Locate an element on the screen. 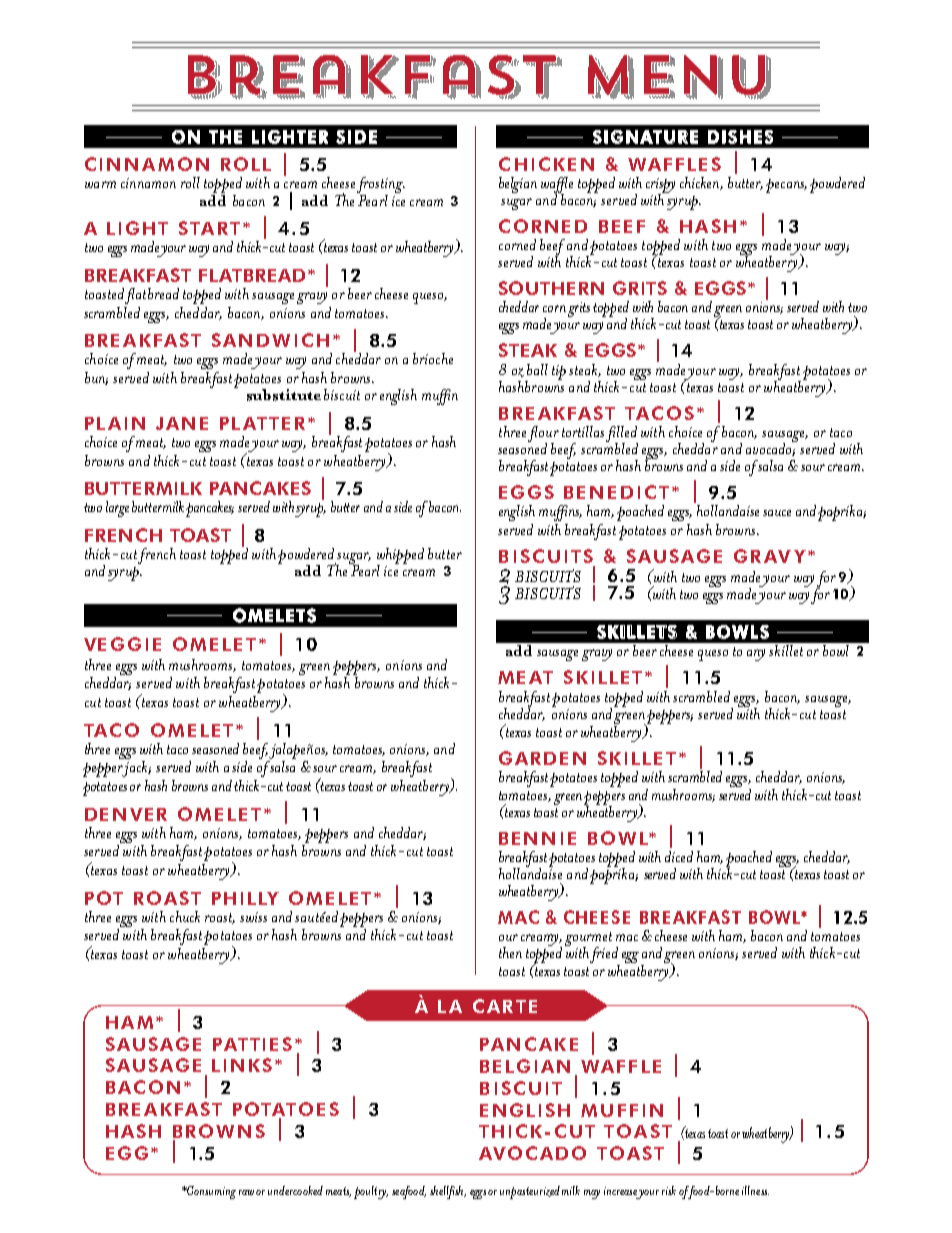  shellfish is located at coordinates (448, 1192).
